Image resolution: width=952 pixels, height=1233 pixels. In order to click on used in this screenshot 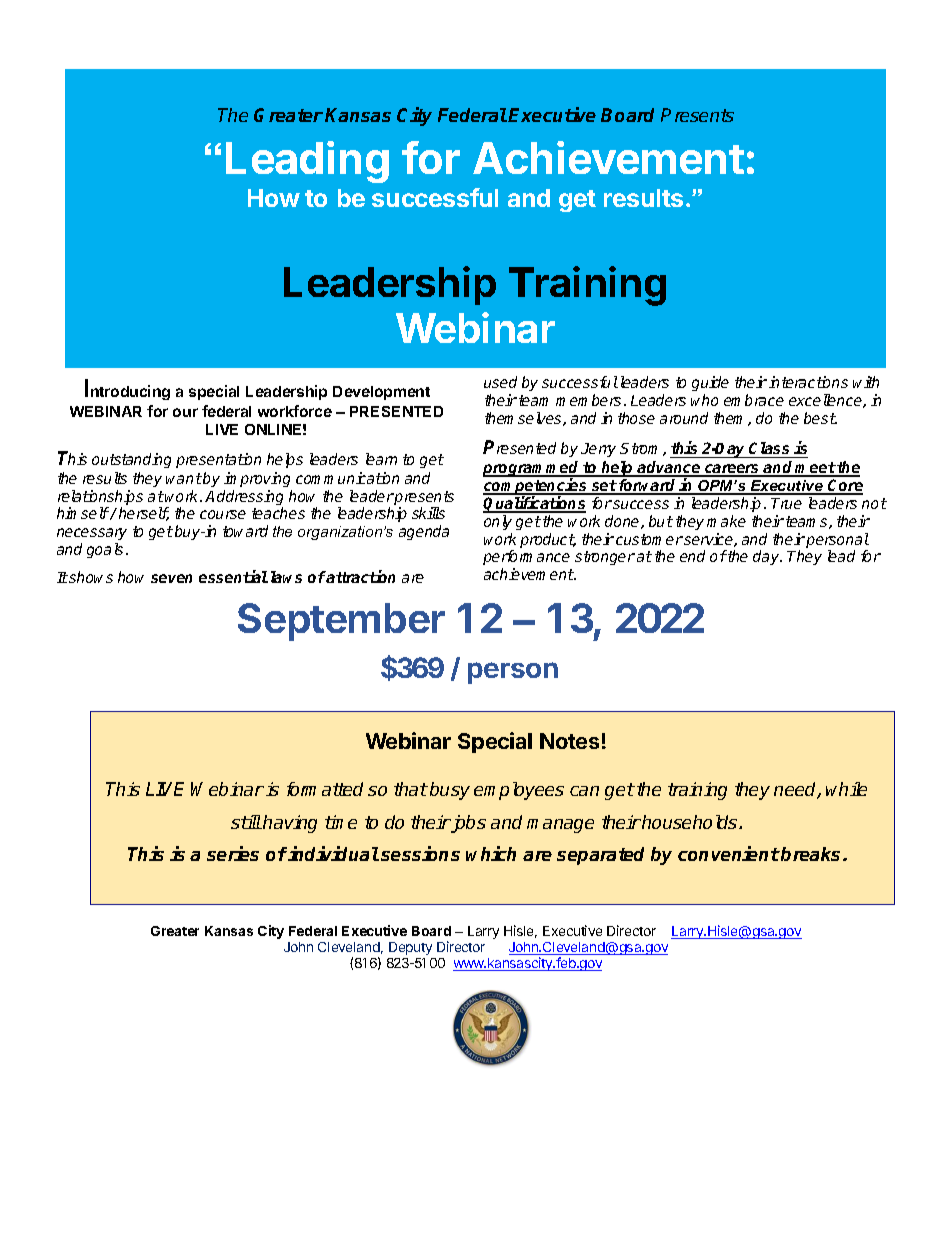, I will do `click(500, 382)`.
